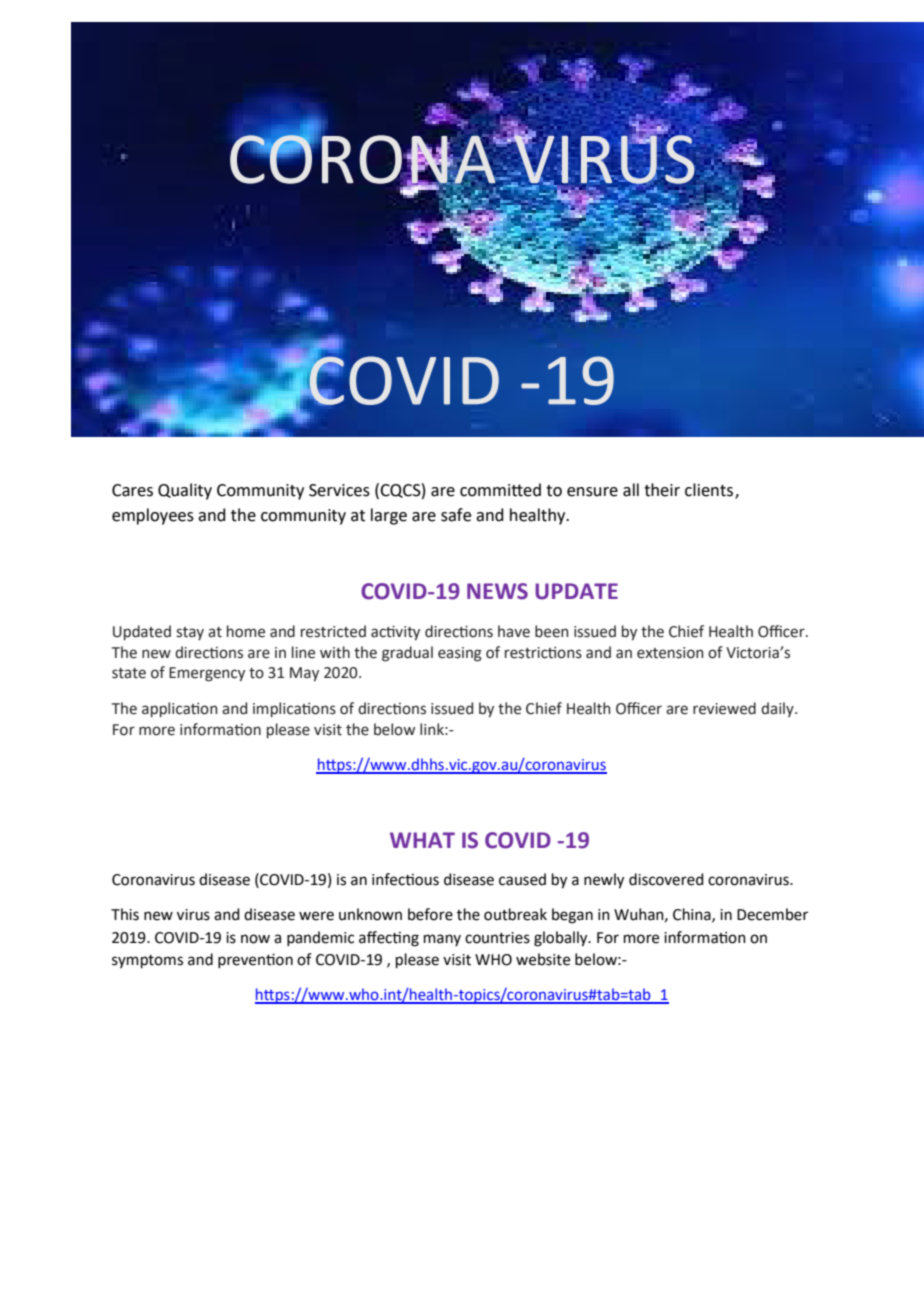 The width and height of the document is (924, 1308). What do you see at coordinates (442, 940) in the document?
I see `many` at bounding box center [442, 940].
